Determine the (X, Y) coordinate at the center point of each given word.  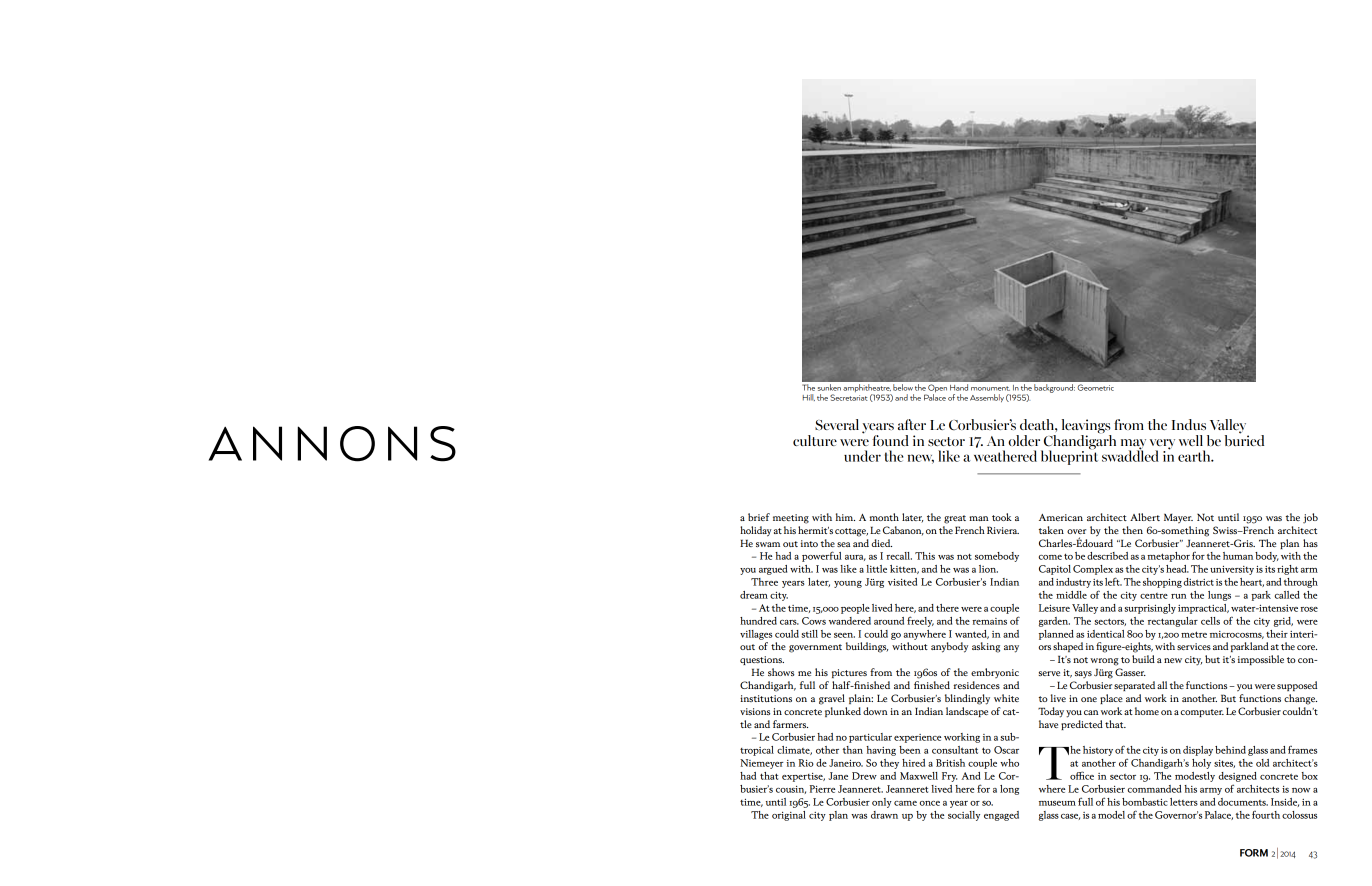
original (789, 816)
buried (1244, 439)
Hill (809, 397)
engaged (1001, 816)
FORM (1254, 853)
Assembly (987, 398)
